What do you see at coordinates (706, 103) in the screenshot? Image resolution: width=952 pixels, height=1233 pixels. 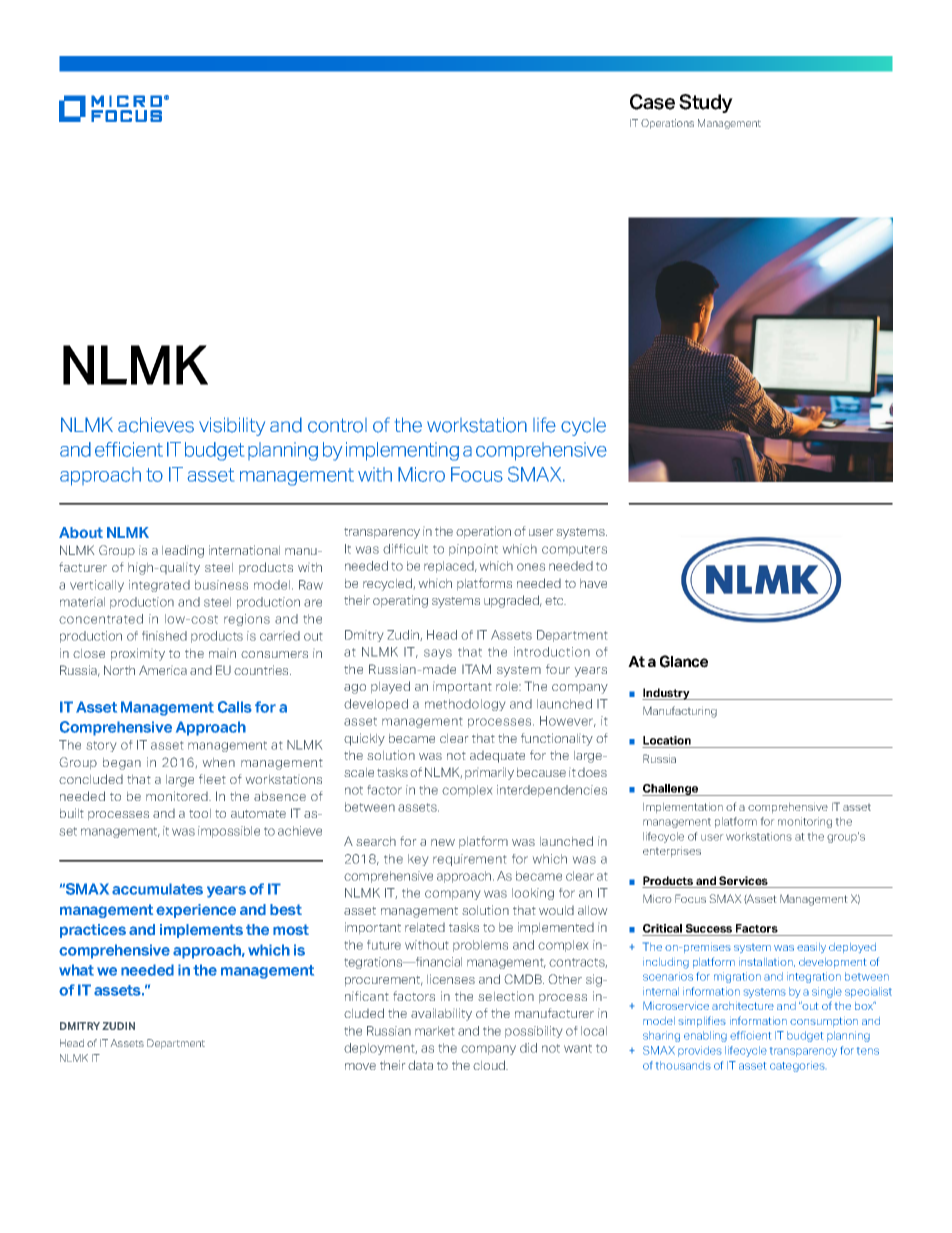 I see `Study` at bounding box center [706, 103].
